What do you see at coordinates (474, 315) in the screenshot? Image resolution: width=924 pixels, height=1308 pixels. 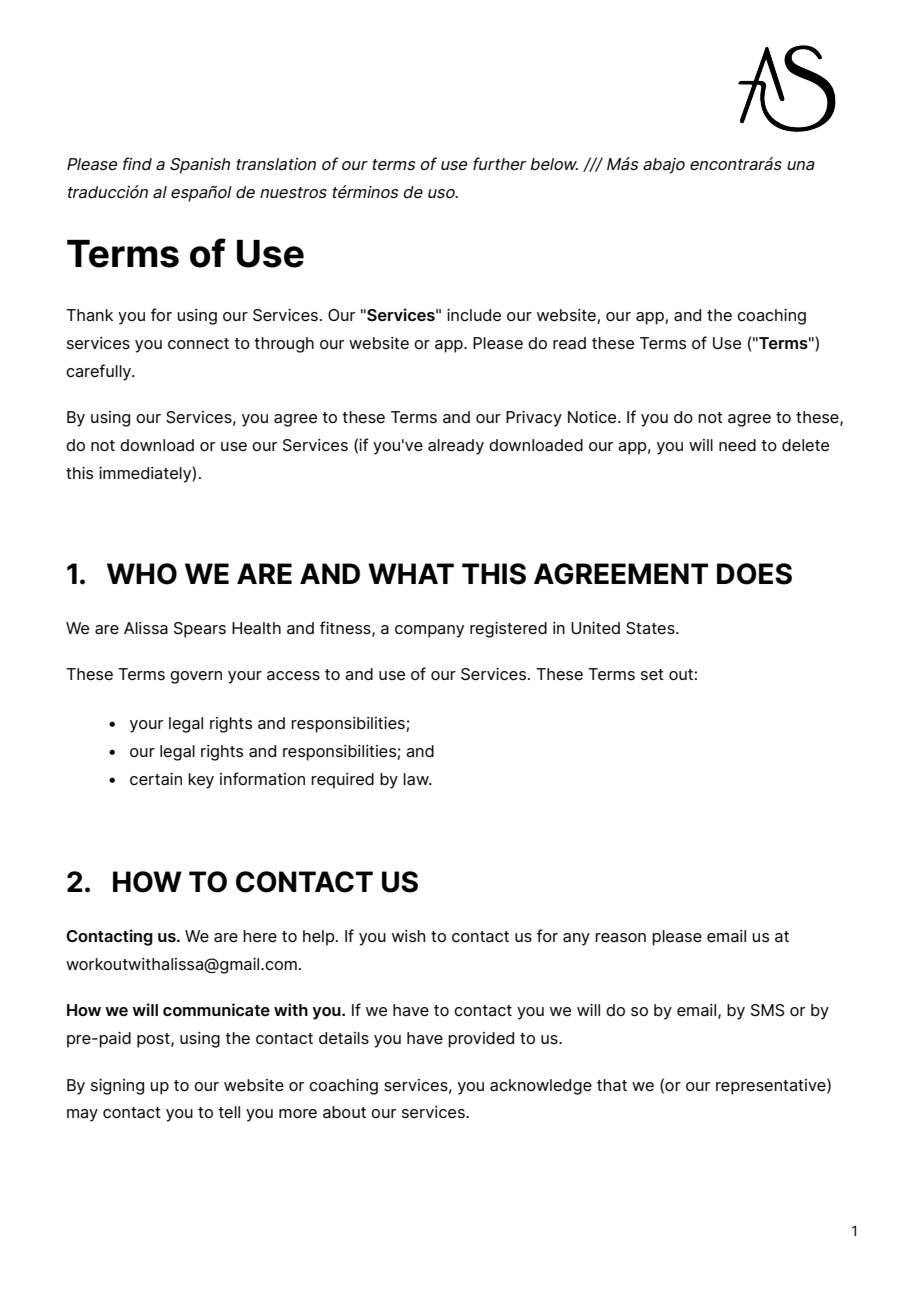 I see `include` at bounding box center [474, 315].
